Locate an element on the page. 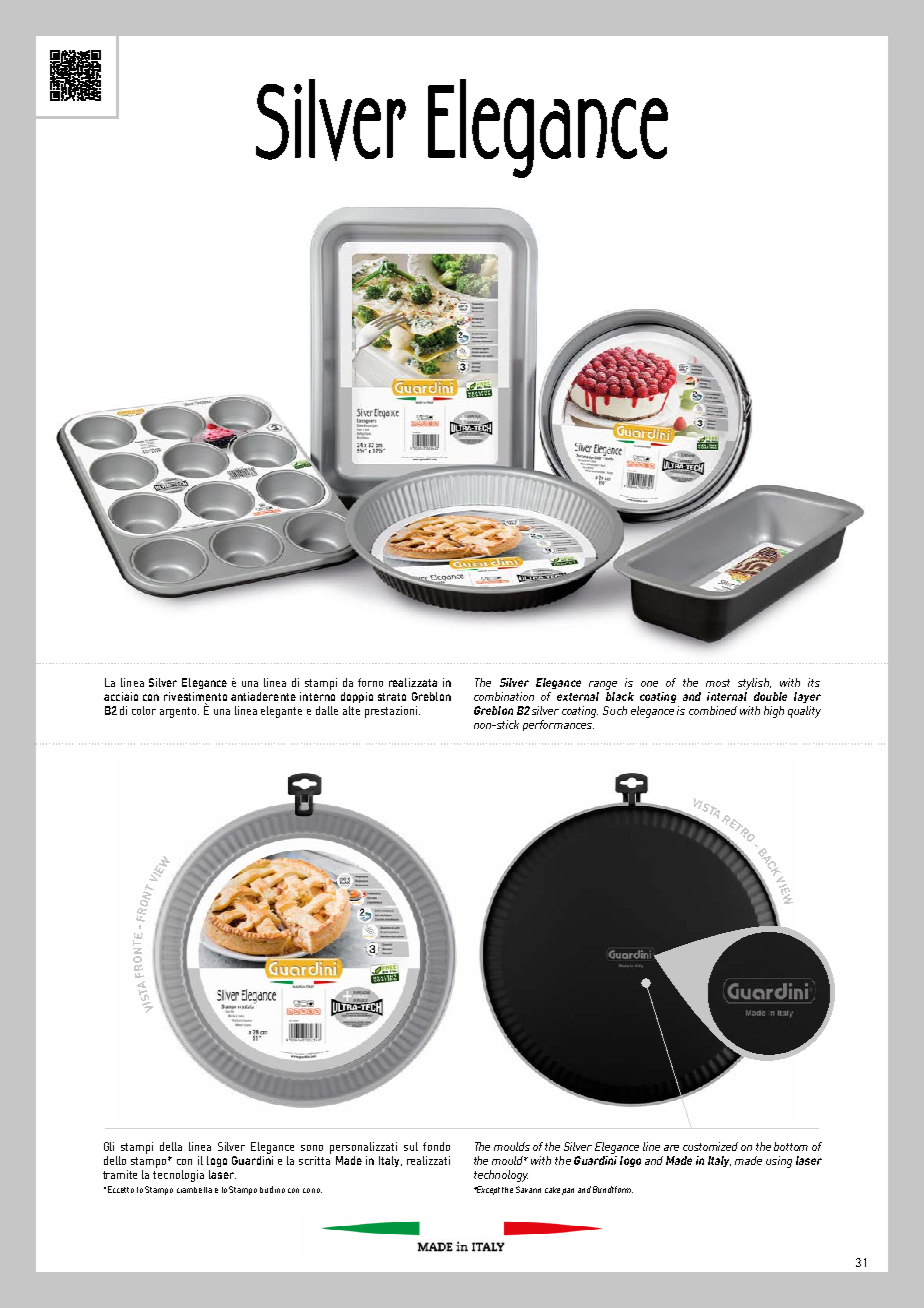 This document has height=1308, width=924. color is located at coordinates (144, 710).
